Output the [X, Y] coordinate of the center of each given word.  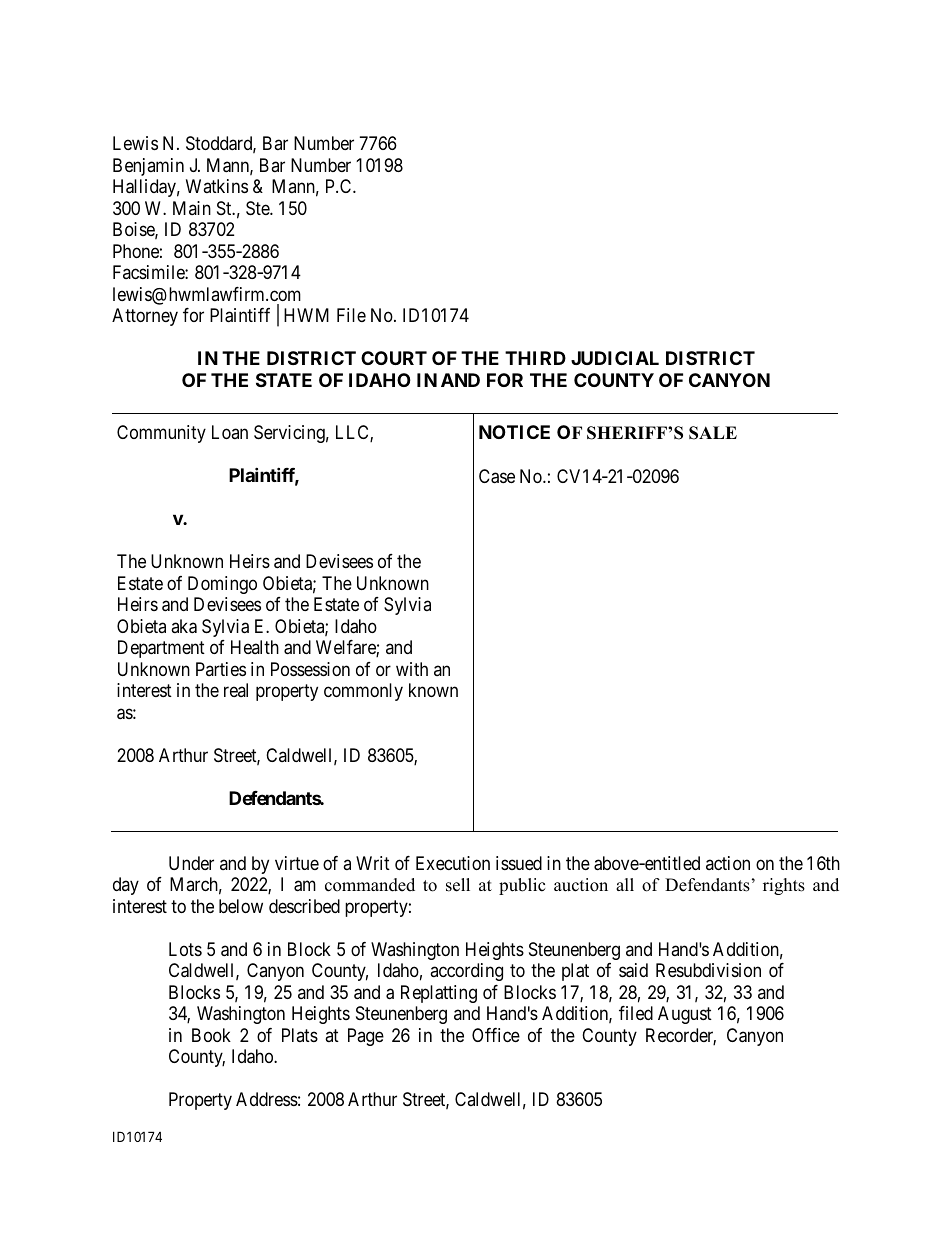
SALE [713, 433]
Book [211, 1035]
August [685, 1015]
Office [496, 1035]
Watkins [217, 186]
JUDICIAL [615, 358]
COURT [394, 358]
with [412, 669]
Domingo [222, 585]
